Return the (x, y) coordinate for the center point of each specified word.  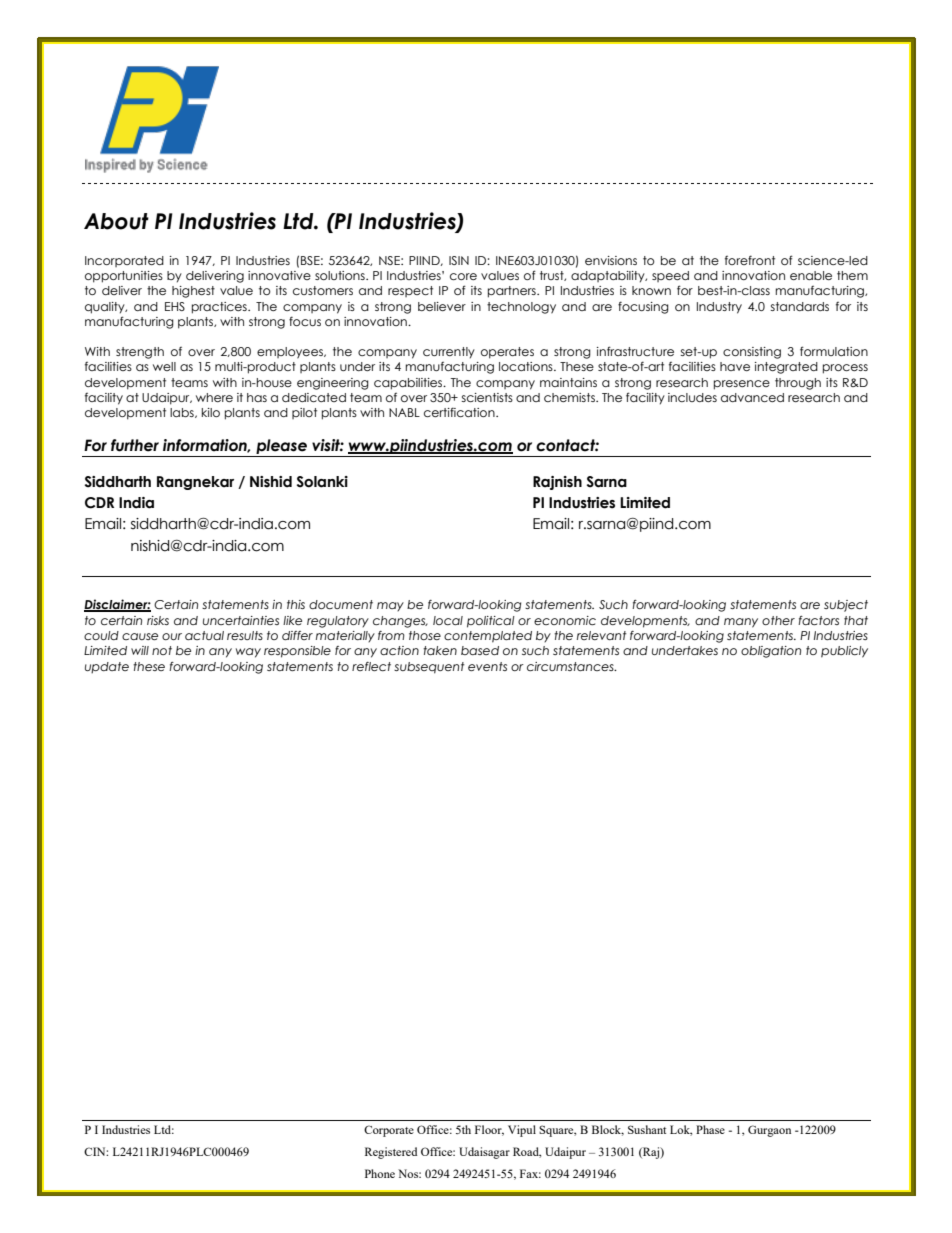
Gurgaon (769, 1131)
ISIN (459, 260)
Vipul (522, 1131)
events (487, 666)
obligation (771, 652)
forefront (750, 260)
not (162, 650)
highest (193, 292)
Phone (380, 1173)
